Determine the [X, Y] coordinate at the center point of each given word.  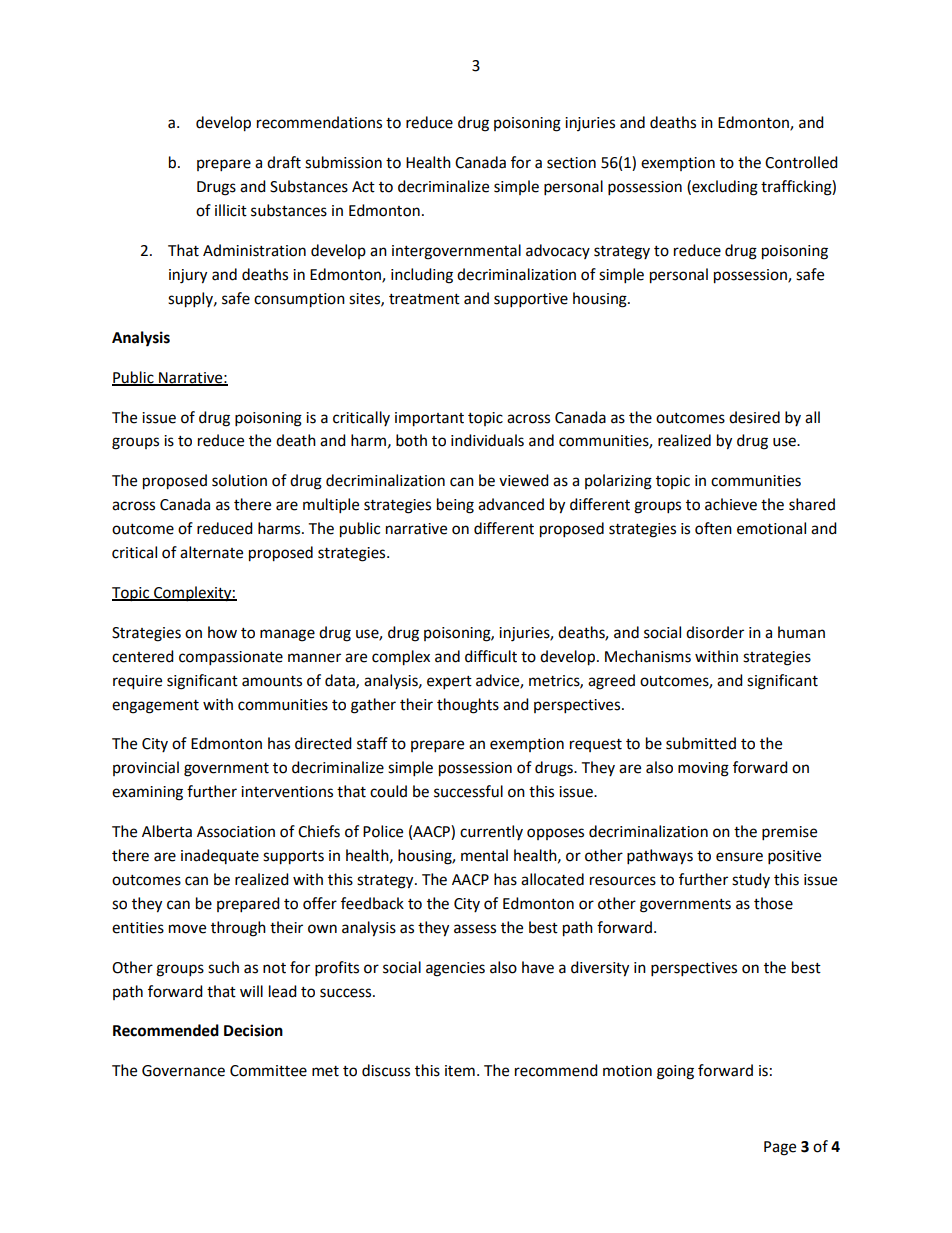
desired [754, 417]
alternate [211, 552]
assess [475, 929]
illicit [231, 210]
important [429, 419]
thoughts [468, 706]
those [773, 903]
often [713, 528]
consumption [299, 300]
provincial [146, 768]
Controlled [801, 162]
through [238, 929]
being [455, 506]
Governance [183, 1071]
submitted [701, 743]
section [571, 163]
